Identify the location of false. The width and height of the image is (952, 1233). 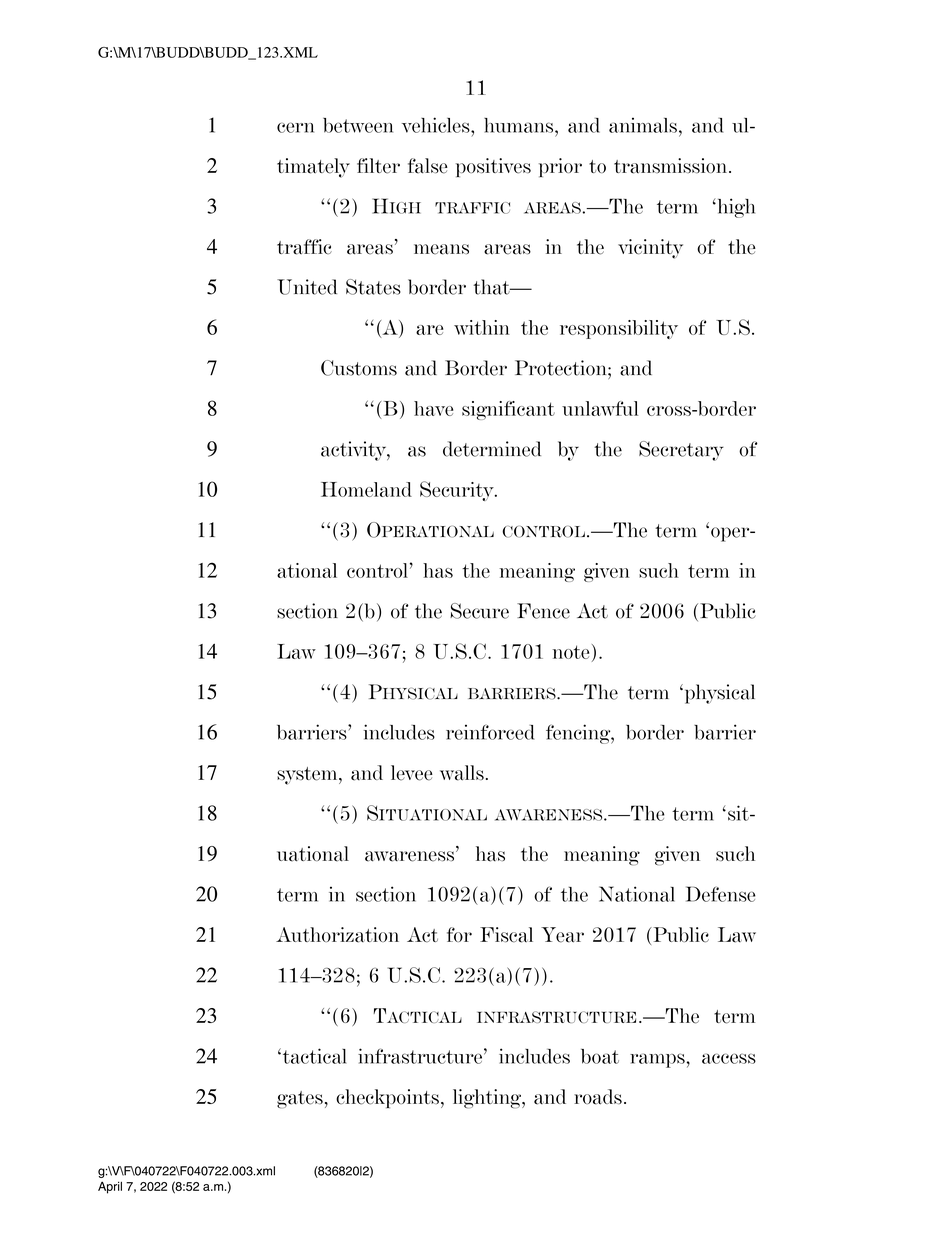
(428, 166).
